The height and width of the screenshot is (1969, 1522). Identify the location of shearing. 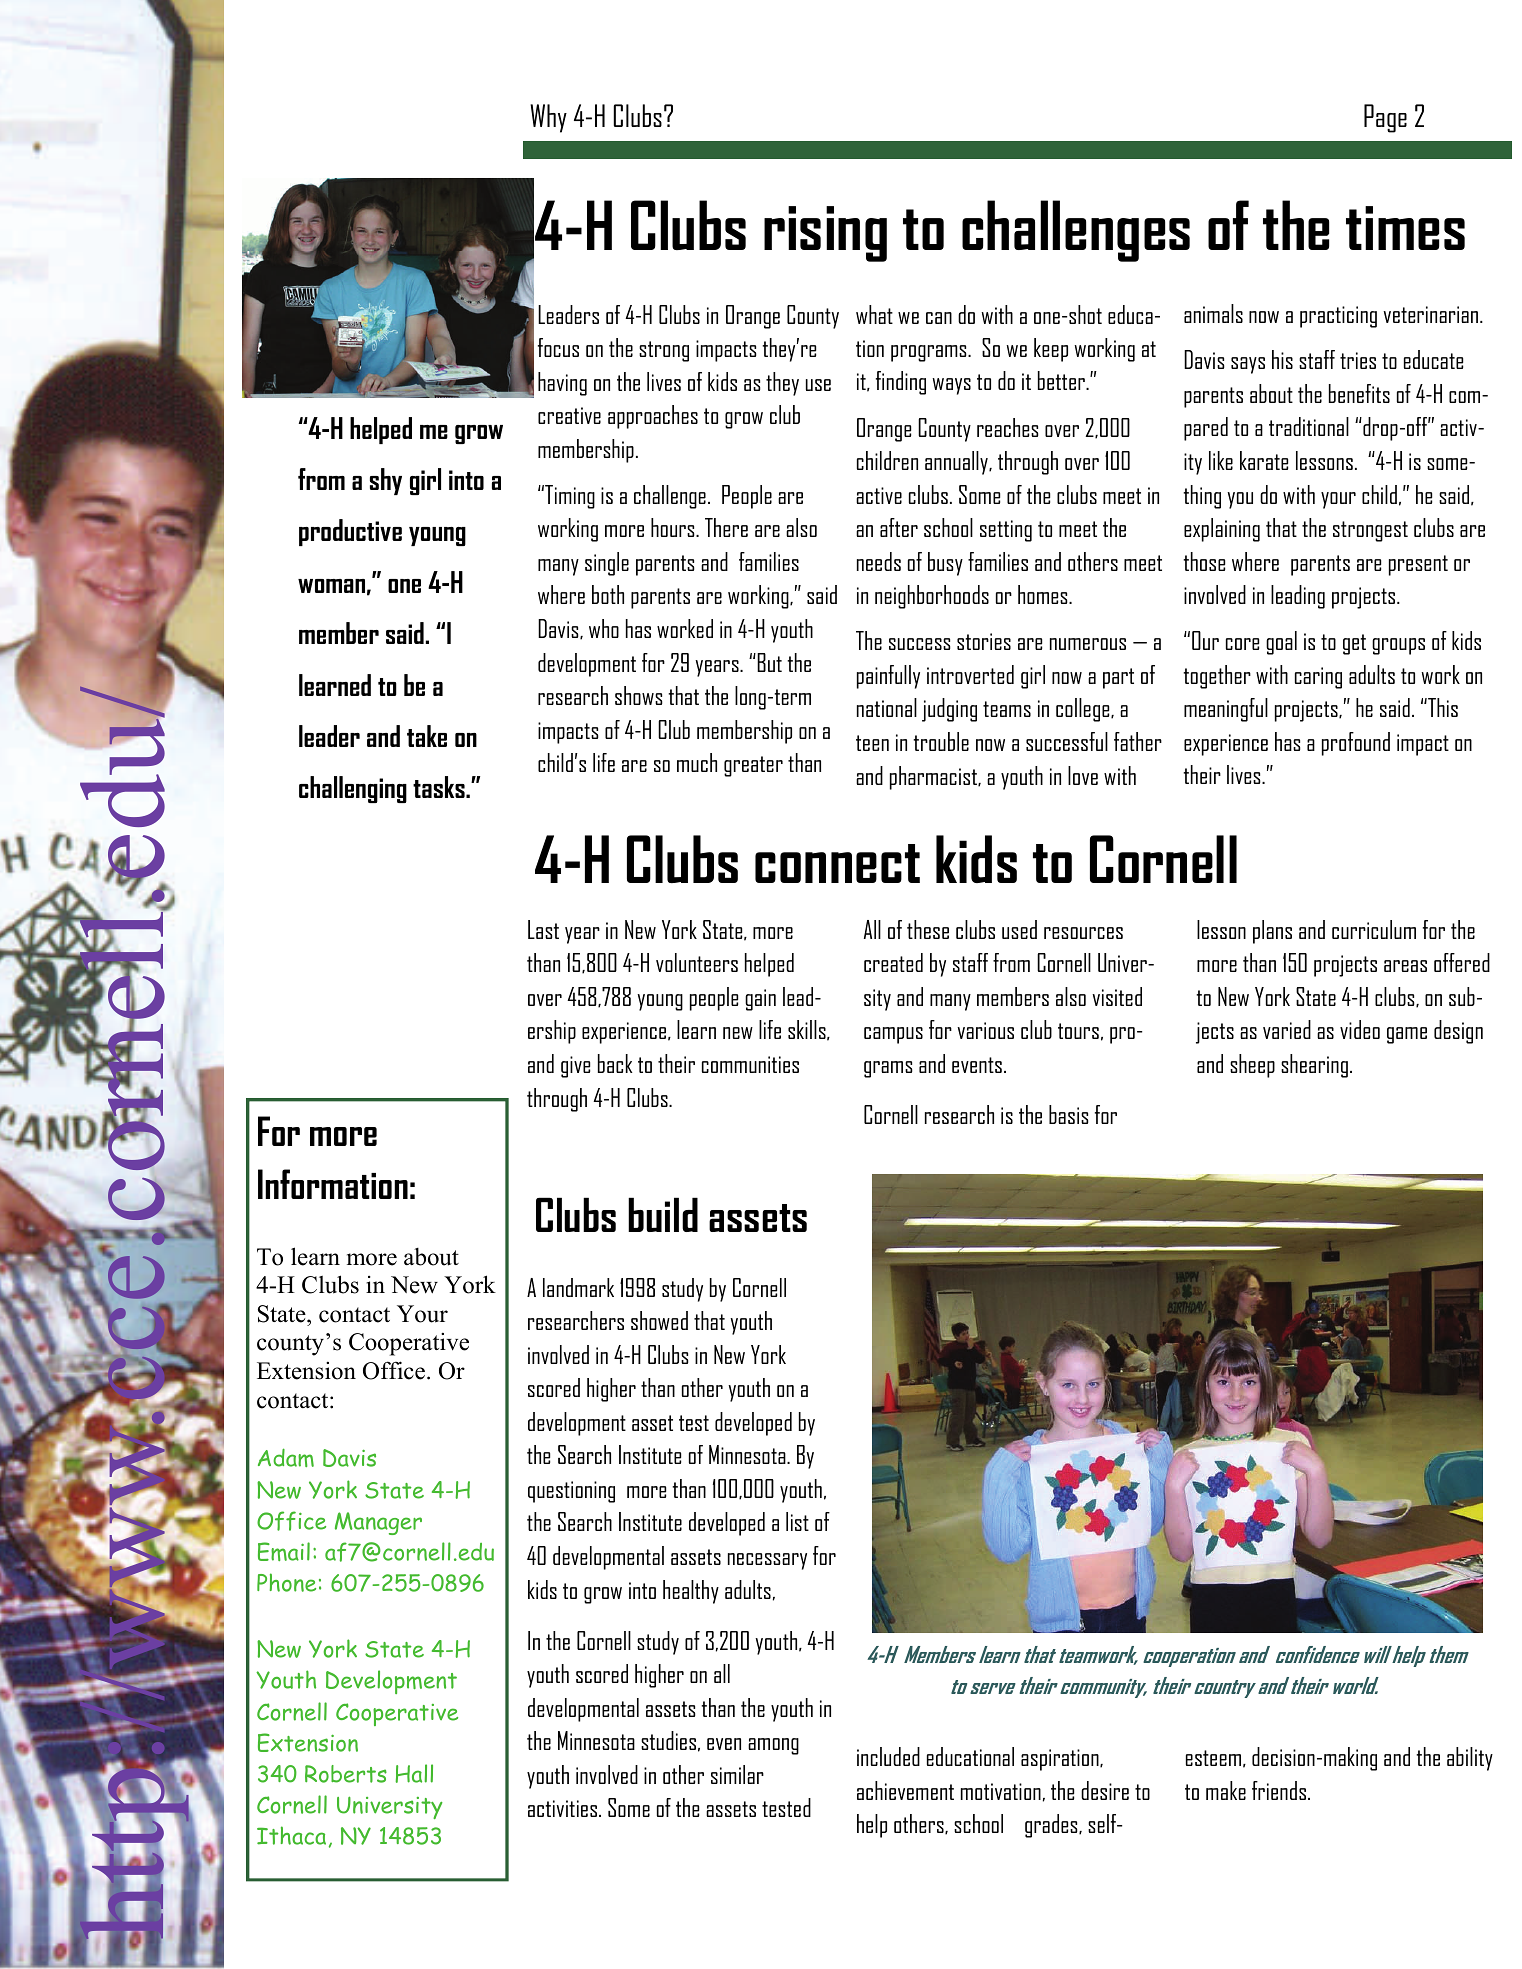
(1314, 1066).
